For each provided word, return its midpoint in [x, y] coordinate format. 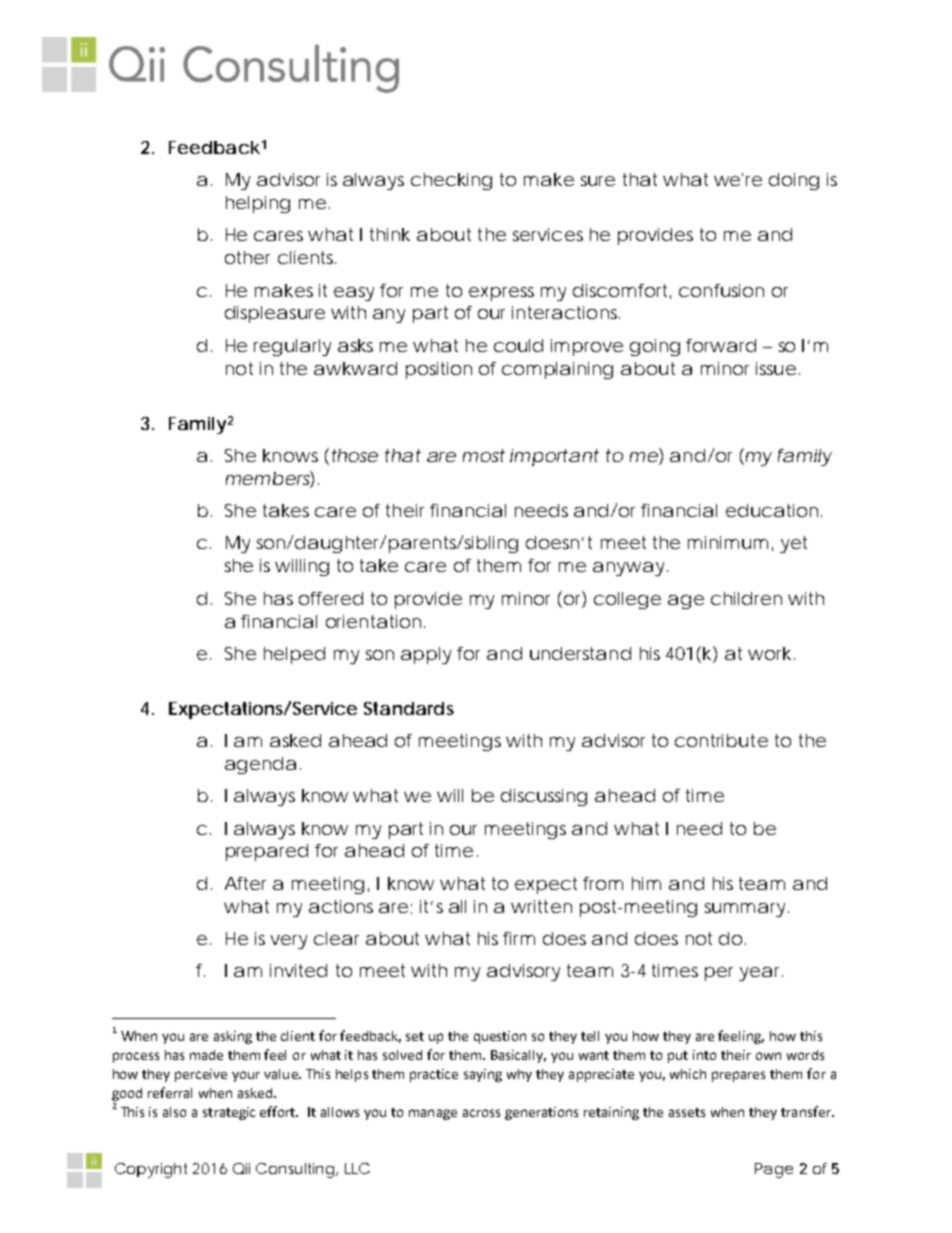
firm [518, 938]
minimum [727, 542]
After [245, 883]
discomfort [620, 290]
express [501, 294]
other [247, 257]
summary [745, 910]
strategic [229, 1113]
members [268, 479]
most [484, 455]
